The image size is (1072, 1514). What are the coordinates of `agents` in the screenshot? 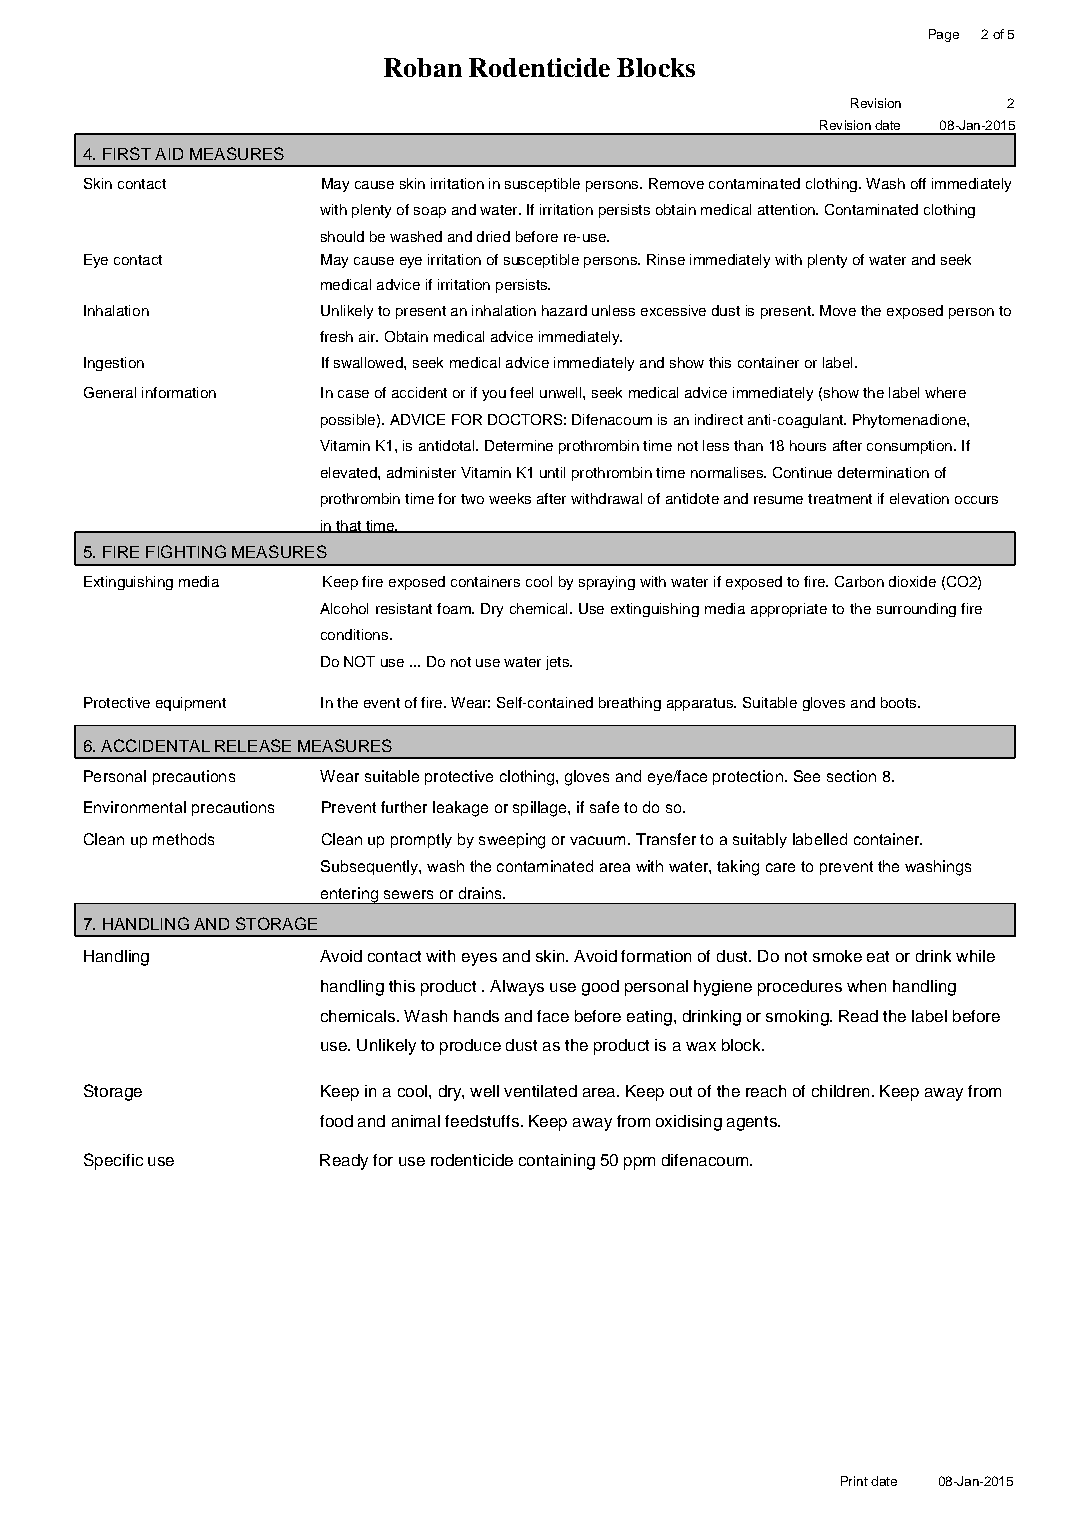 It's located at (753, 1123).
